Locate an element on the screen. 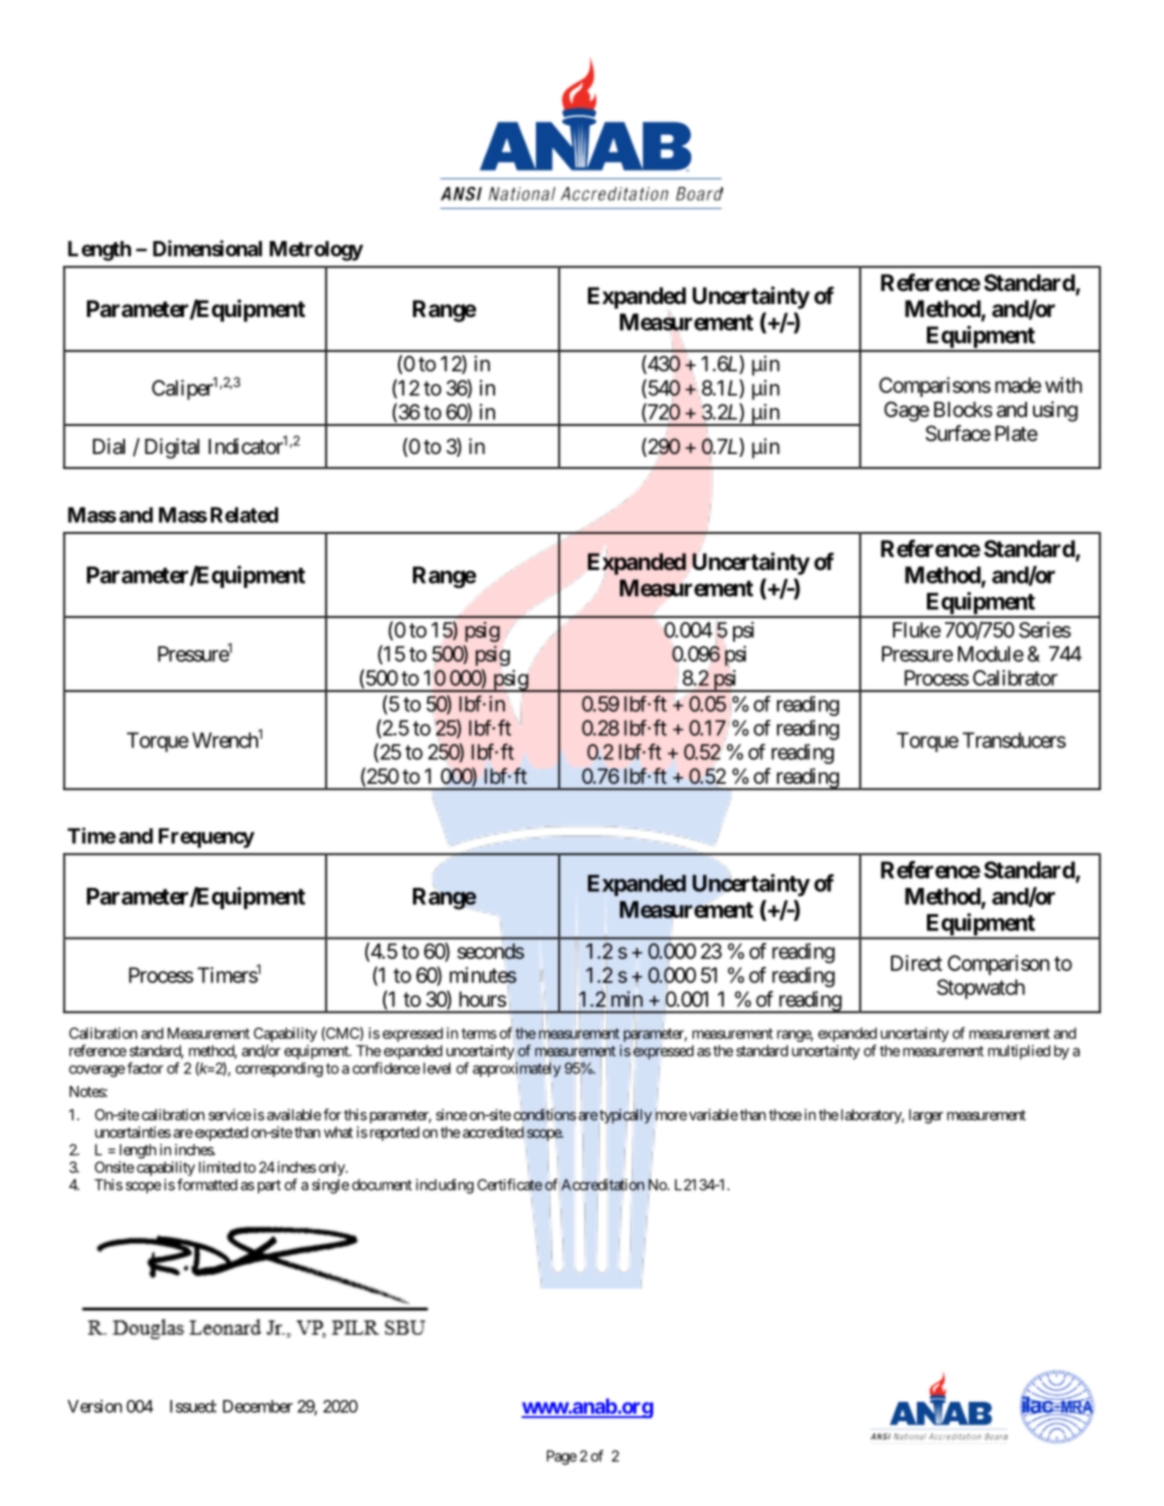 Image resolution: width=1164 pixels, height=1506 pixels. Dimensional is located at coordinates (207, 248).
